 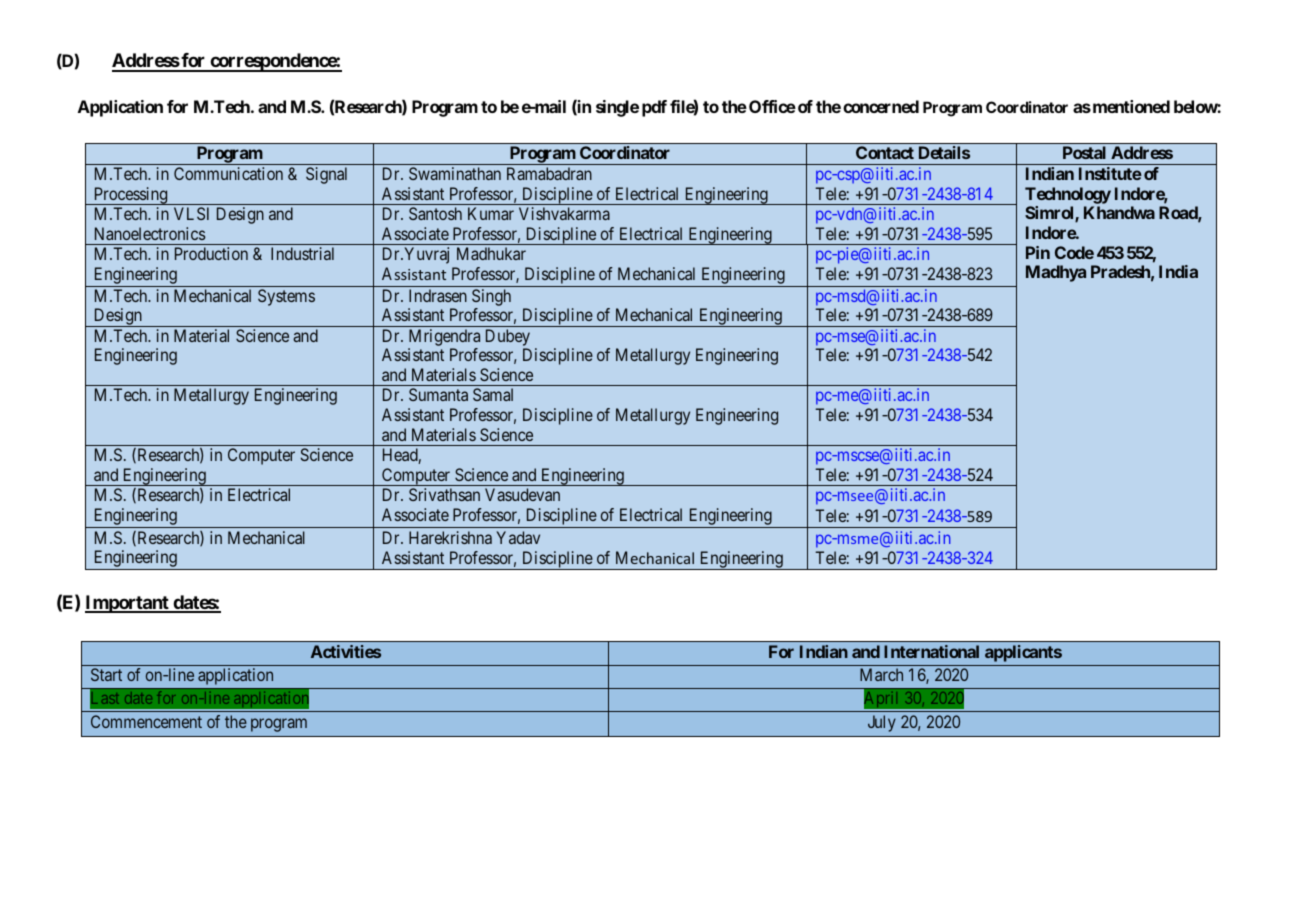 What do you see at coordinates (228, 173) in the screenshot?
I see `Communication` at bounding box center [228, 173].
